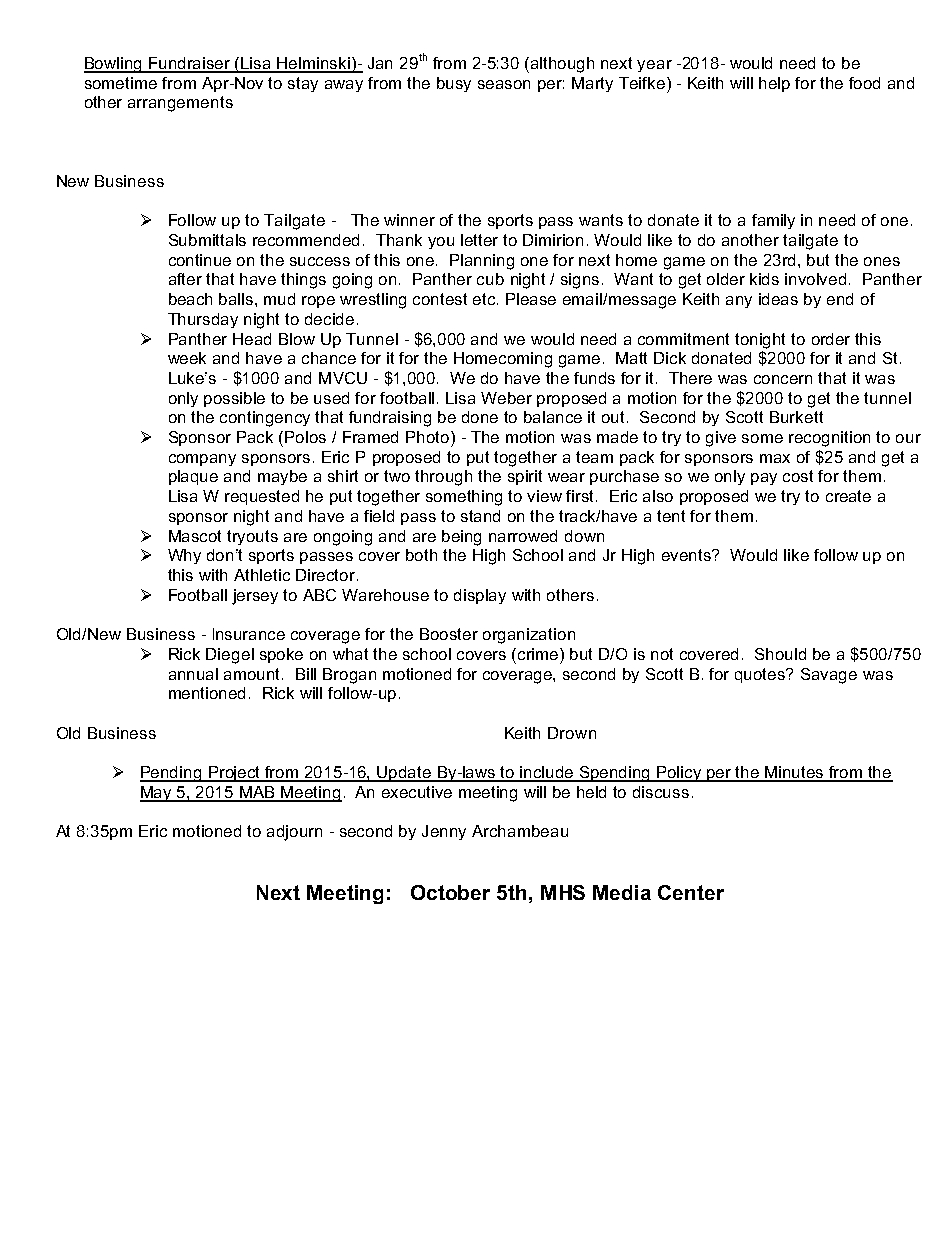 The image size is (952, 1233). I want to click on Weber, so click(506, 398).
